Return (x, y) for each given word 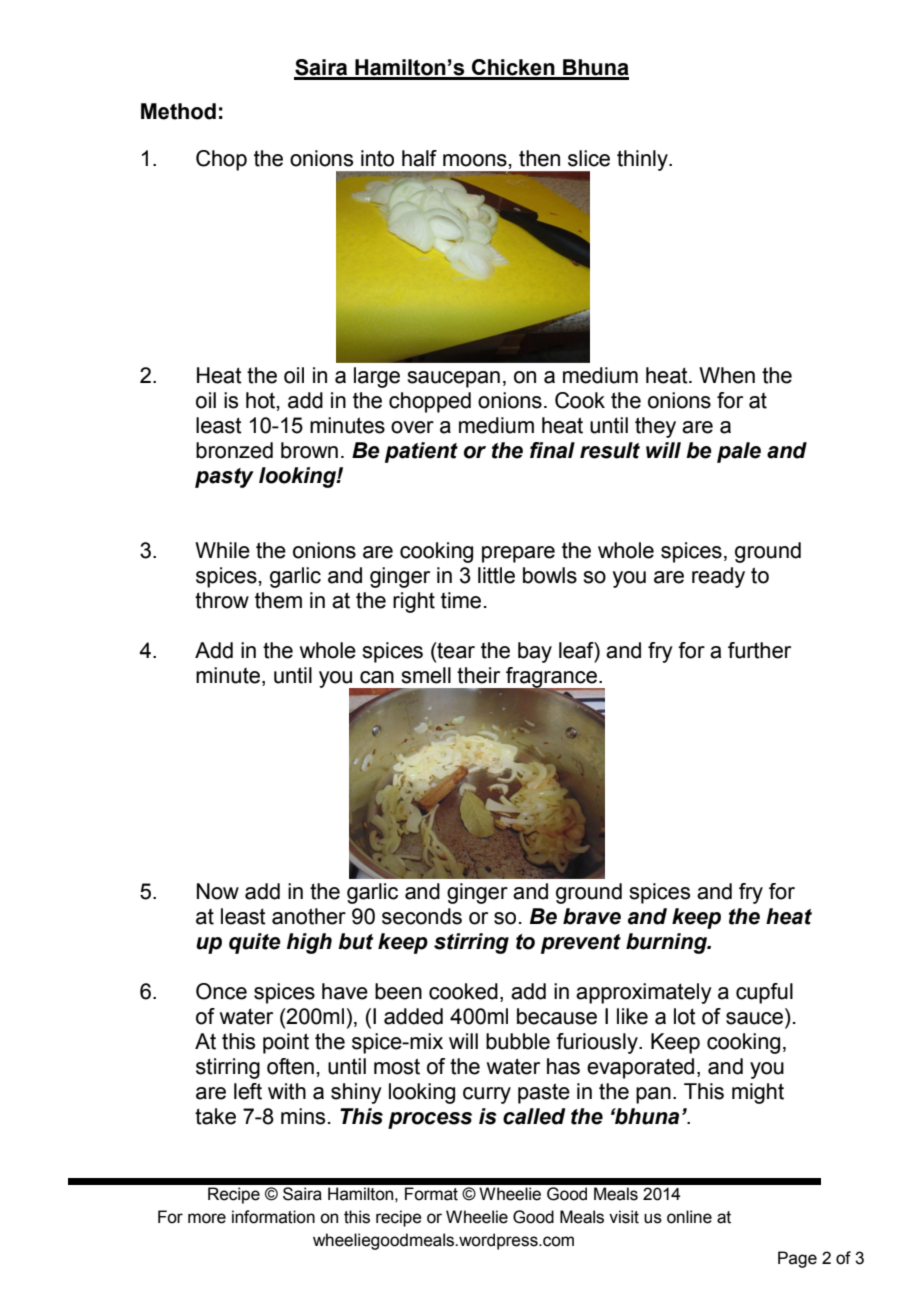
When (727, 375)
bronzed (234, 450)
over (412, 427)
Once (221, 991)
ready (718, 577)
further (759, 650)
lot (685, 1016)
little (496, 575)
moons (475, 160)
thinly (643, 160)
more (207, 1218)
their (478, 675)
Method (178, 111)
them (278, 600)
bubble (518, 1041)
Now (218, 891)
